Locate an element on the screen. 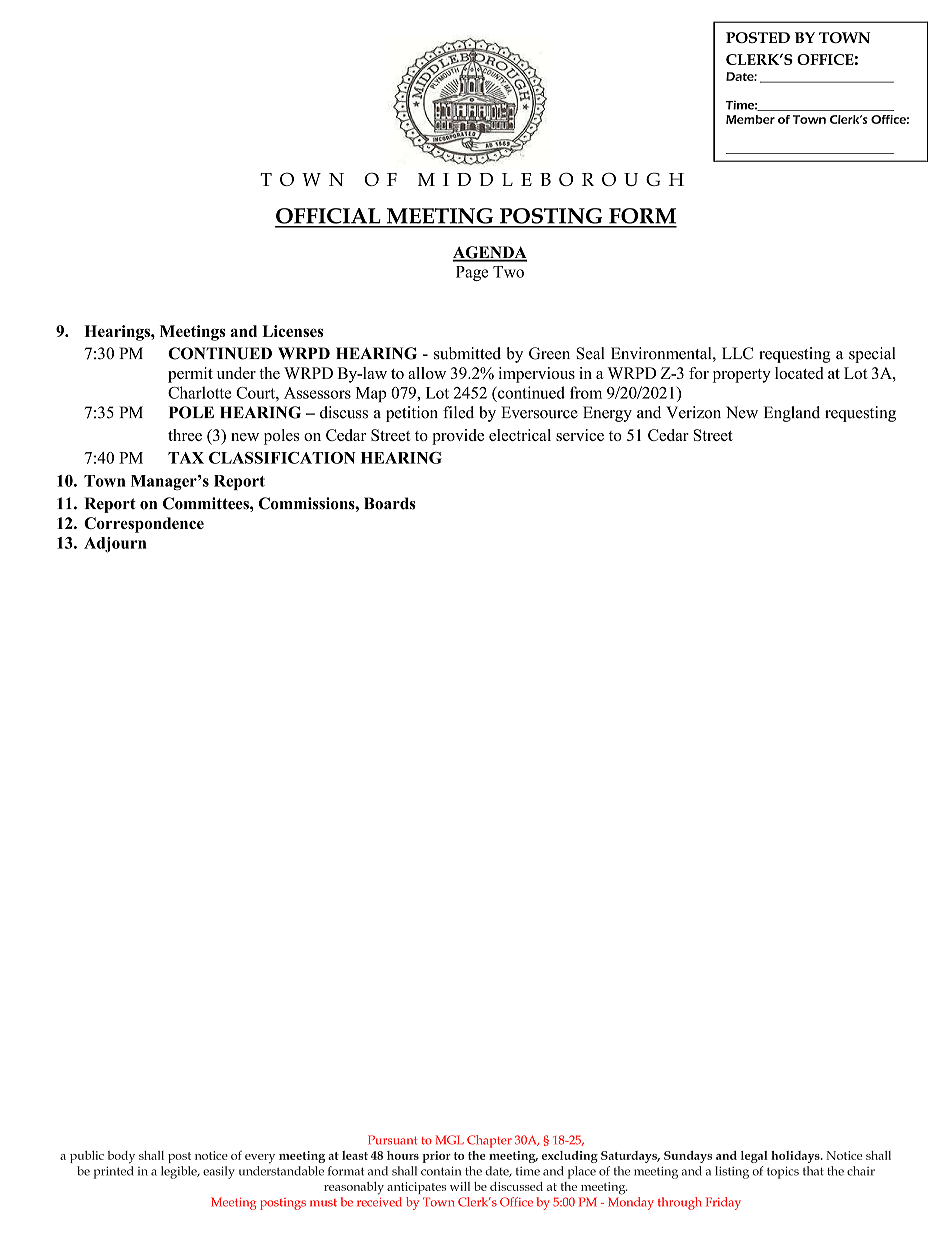 The height and width of the screenshot is (1233, 952). Charlotte is located at coordinates (199, 392).
